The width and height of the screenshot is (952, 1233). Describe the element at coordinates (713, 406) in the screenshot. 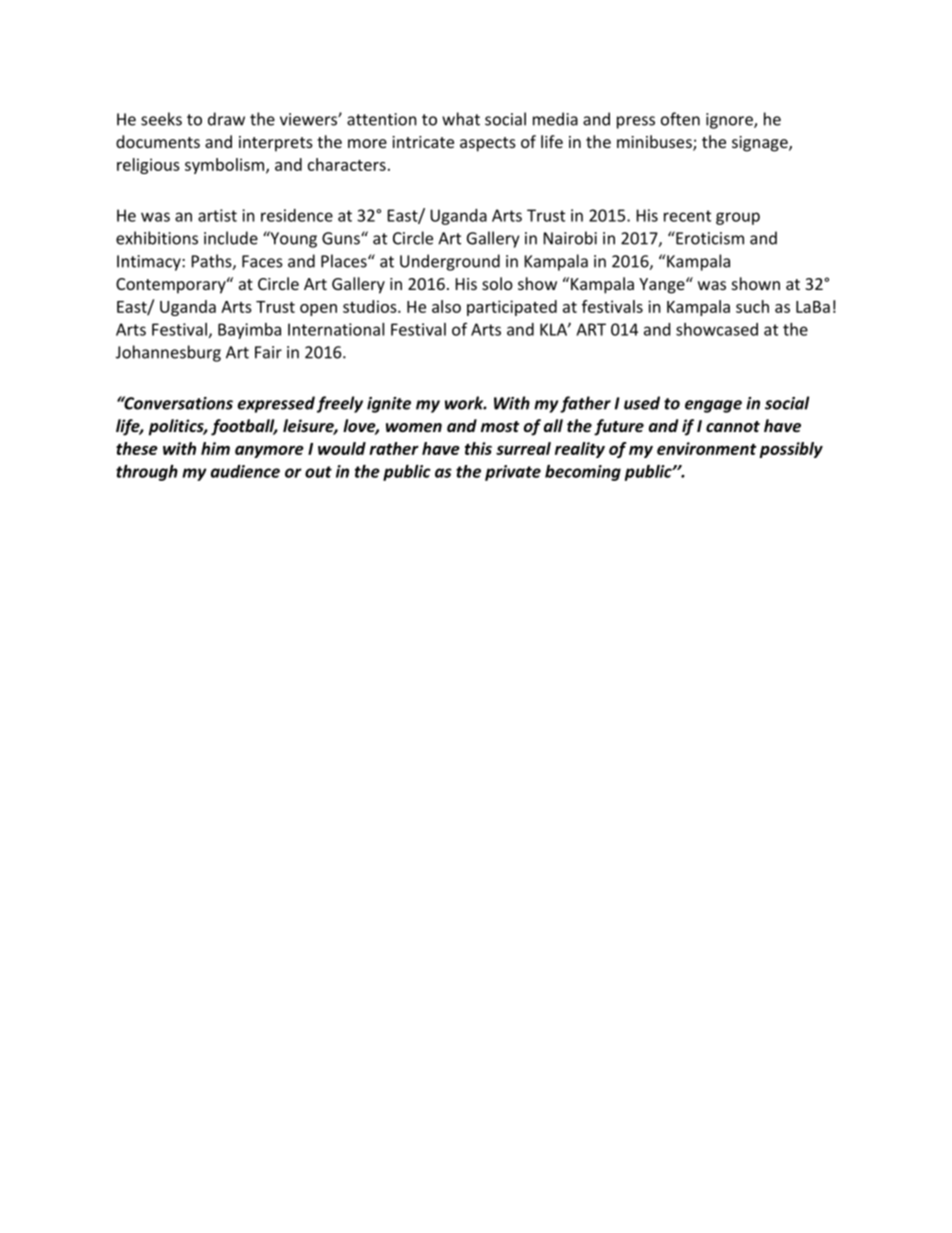

I see `engage` at that location.
